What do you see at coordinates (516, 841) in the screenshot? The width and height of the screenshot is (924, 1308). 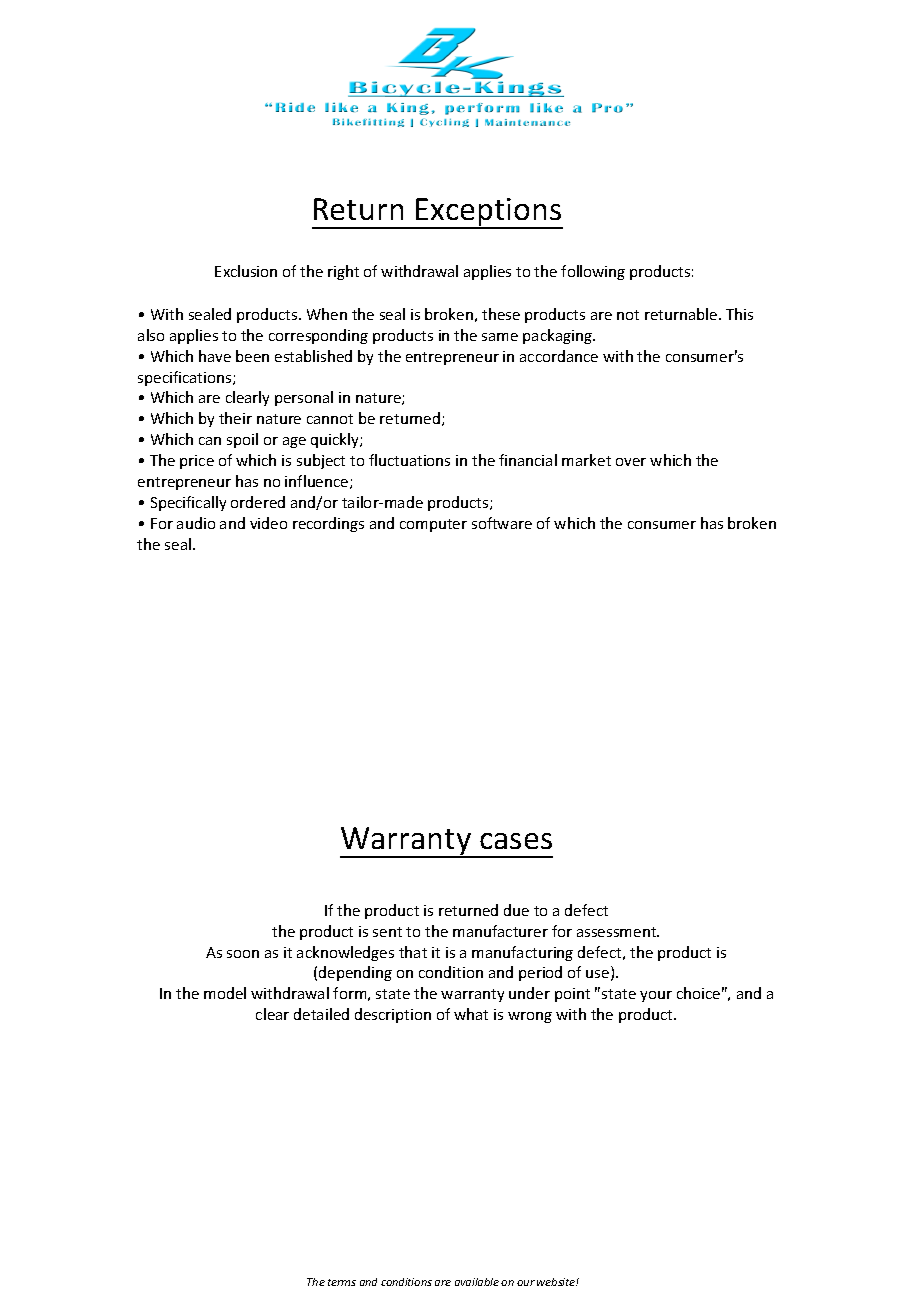 I see `cases` at bounding box center [516, 841].
